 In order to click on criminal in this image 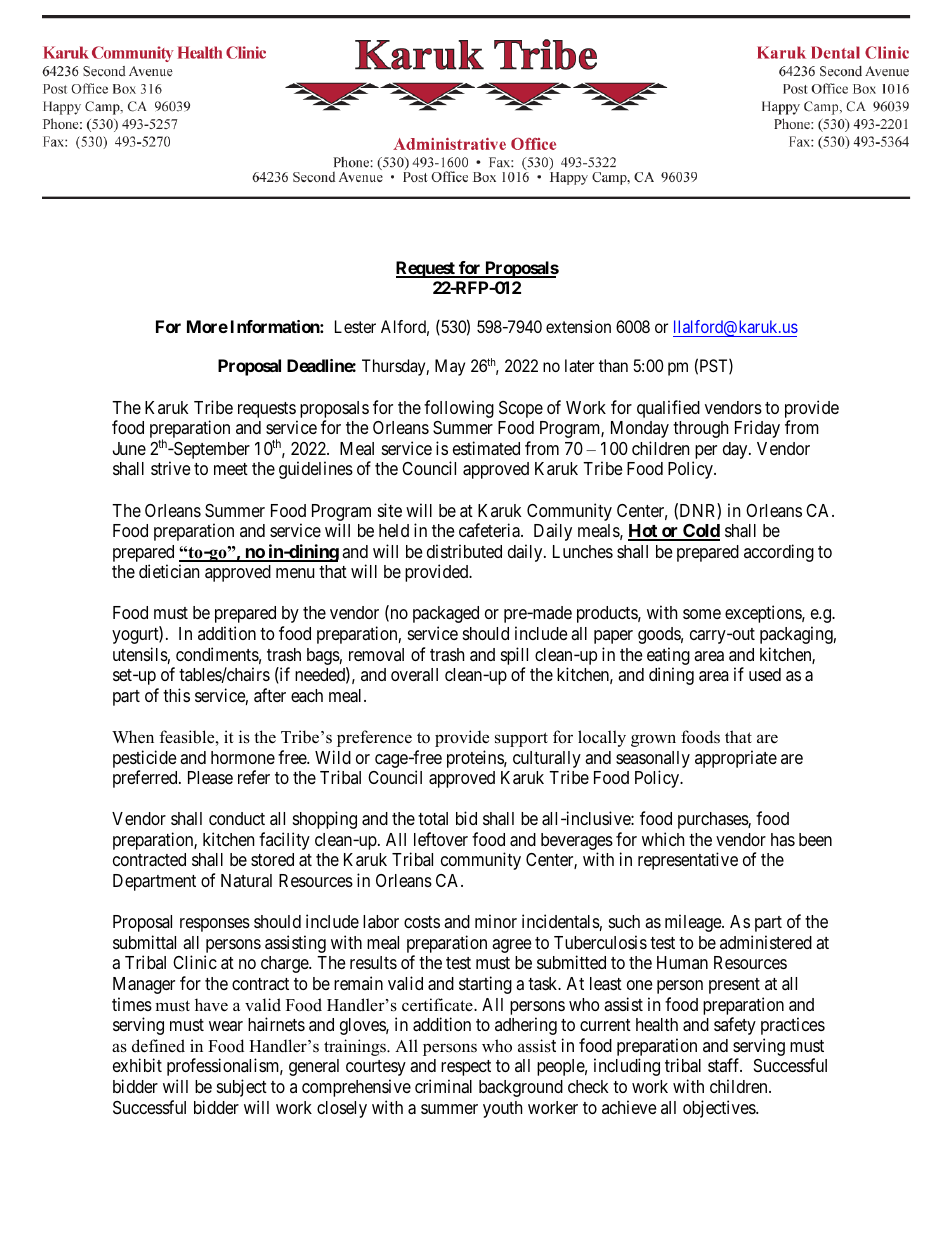, I will do `click(443, 1086)`.
